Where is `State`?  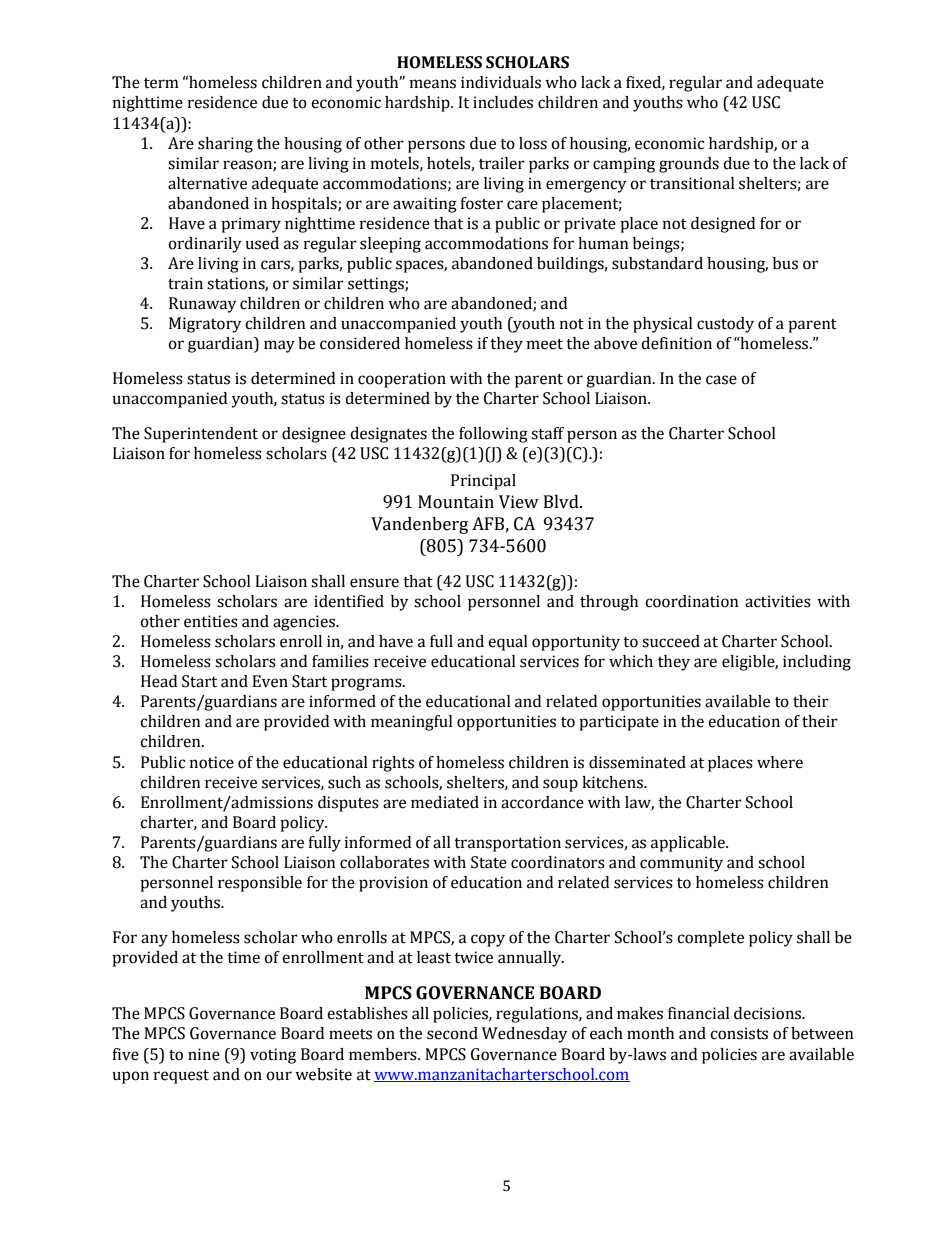
State is located at coordinates (489, 862).
